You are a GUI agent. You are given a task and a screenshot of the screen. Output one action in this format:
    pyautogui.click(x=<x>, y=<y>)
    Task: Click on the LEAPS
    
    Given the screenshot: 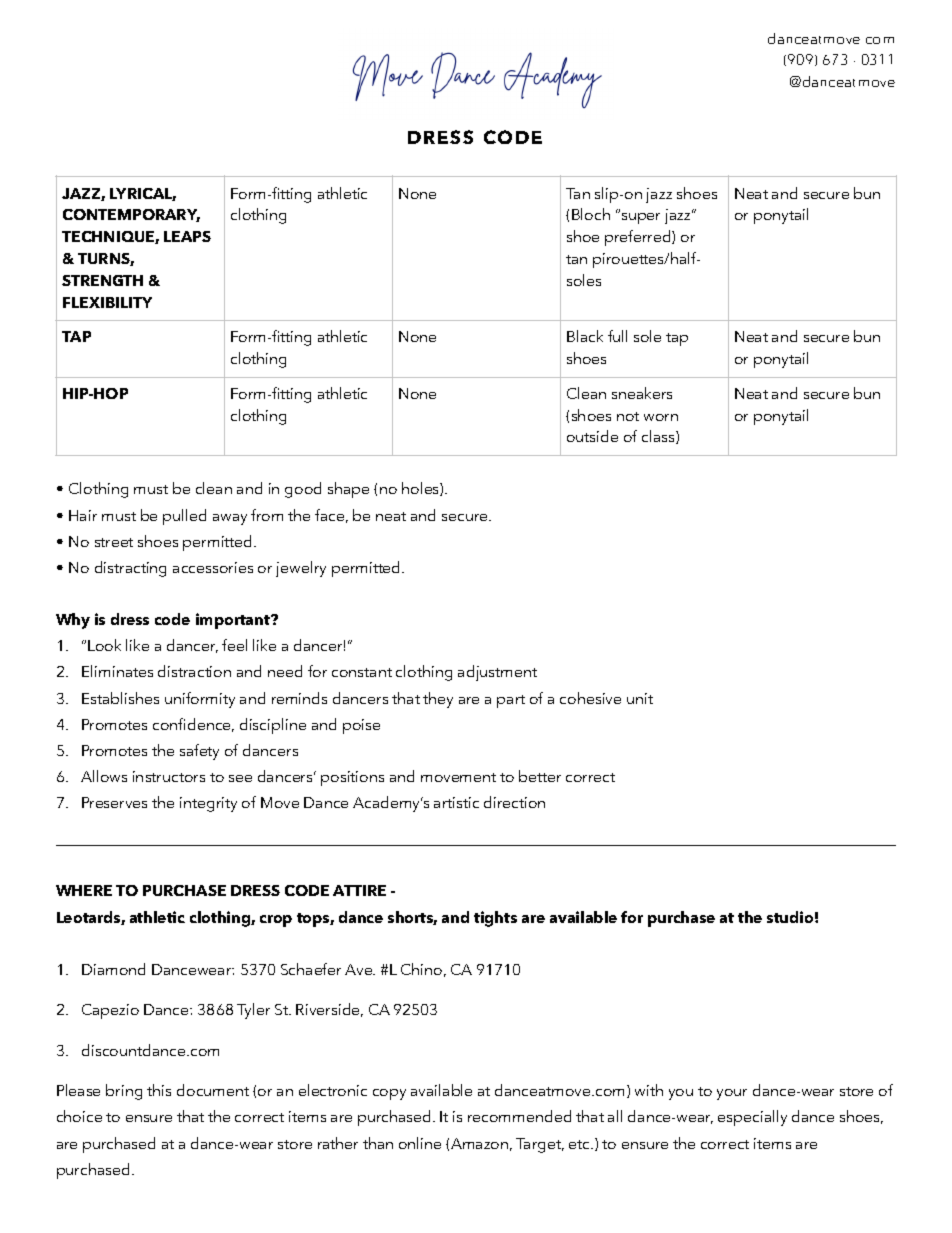 What is the action you would take?
    pyautogui.click(x=187, y=236)
